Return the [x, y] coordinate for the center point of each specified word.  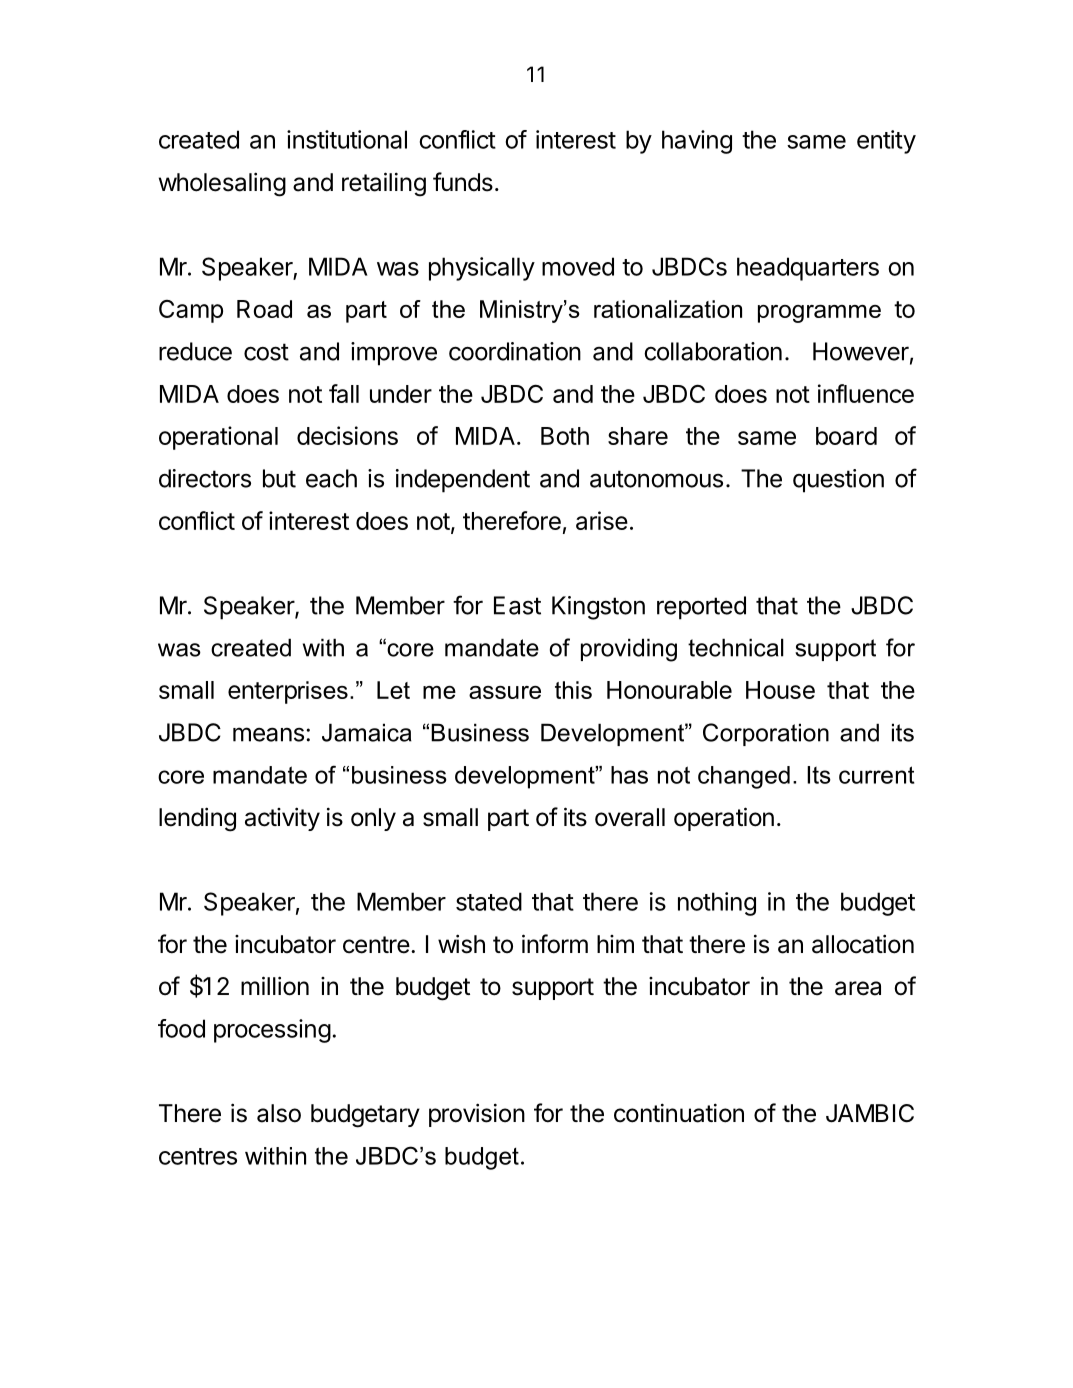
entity [886, 142]
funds [463, 182]
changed [744, 777]
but [279, 478]
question [838, 481]
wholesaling [222, 184]
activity [282, 819]
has [629, 775]
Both [565, 436]
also [279, 1113]
